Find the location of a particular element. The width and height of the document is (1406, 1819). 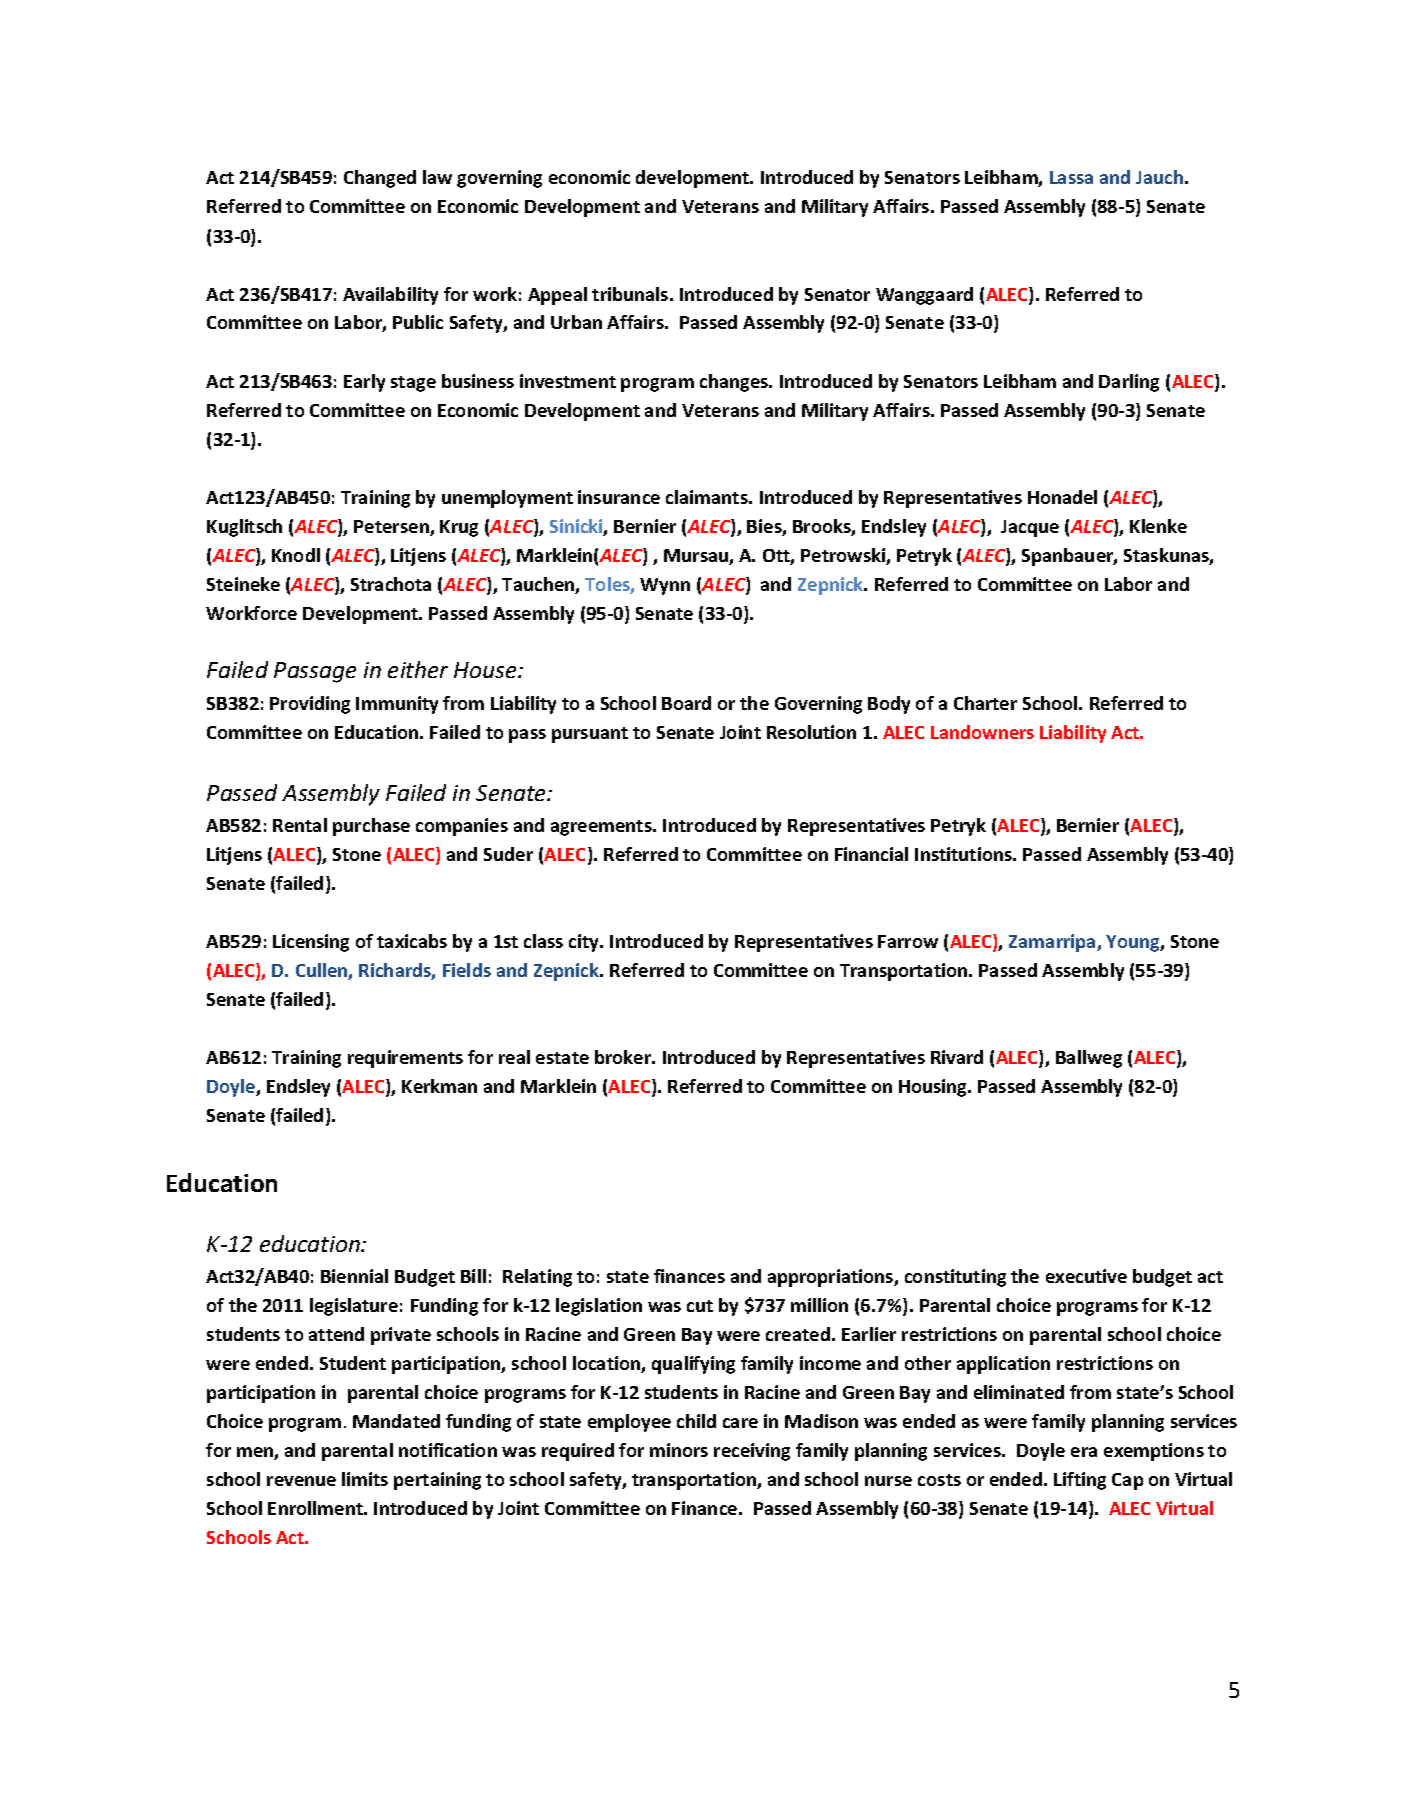

receiving is located at coordinates (752, 1452).
